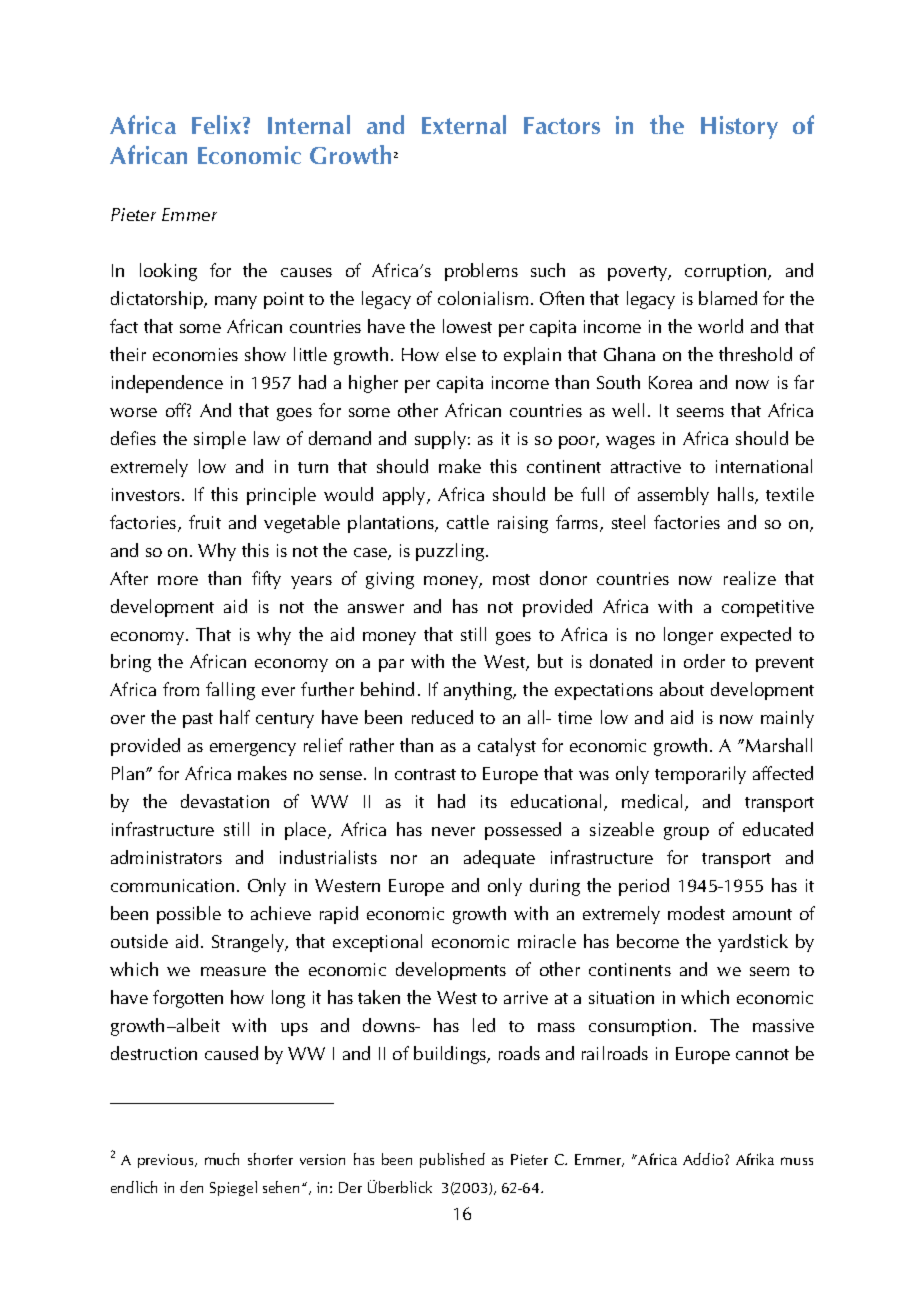 This screenshot has width=924, height=1308. Describe the element at coordinates (739, 127) in the screenshot. I see `History` at that location.
